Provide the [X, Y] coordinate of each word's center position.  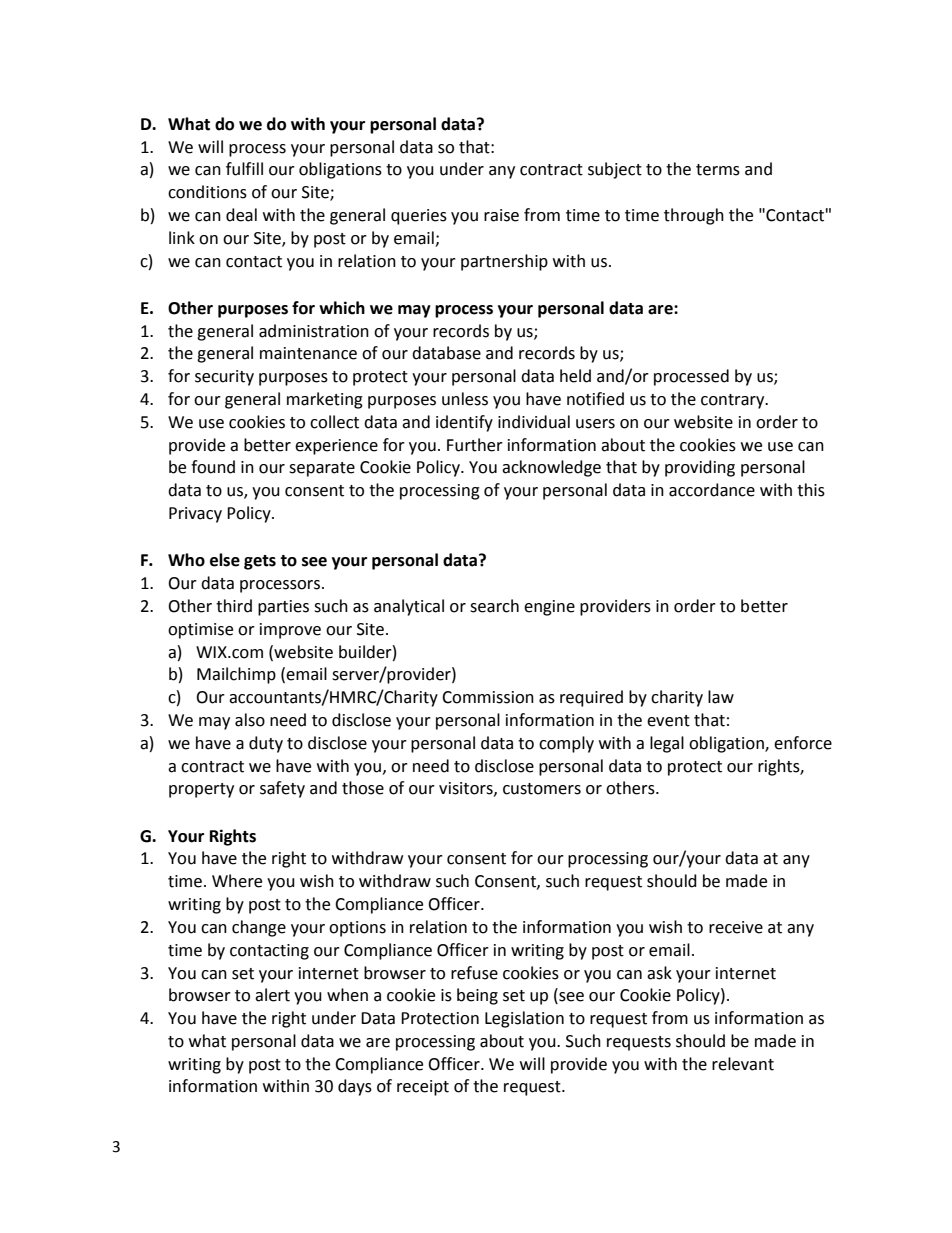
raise [501, 215]
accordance [712, 490]
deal [241, 215]
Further [475, 445]
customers [542, 789]
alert [272, 995]
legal [667, 744]
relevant [743, 1064]
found [213, 467]
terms [718, 170]
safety [282, 789]
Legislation [524, 1019]
